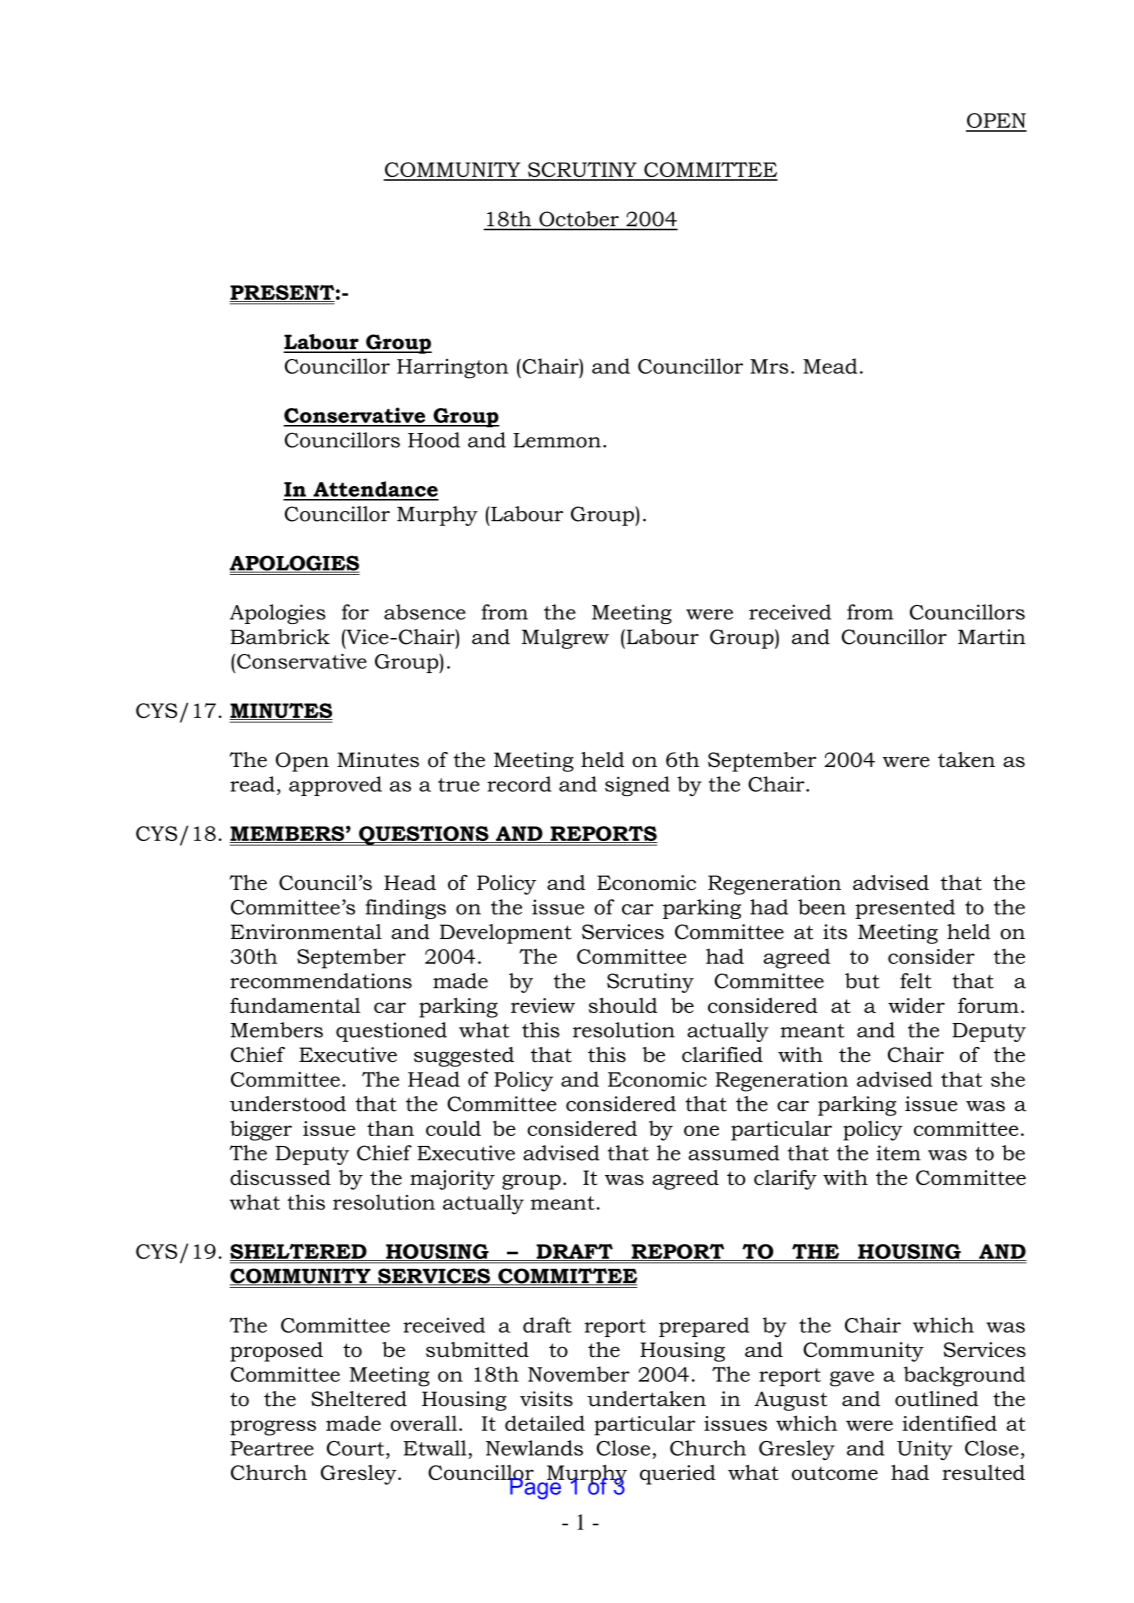 The height and width of the page is (1603, 1134). Describe the element at coordinates (357, 1448) in the page. I see `Court` at that location.
